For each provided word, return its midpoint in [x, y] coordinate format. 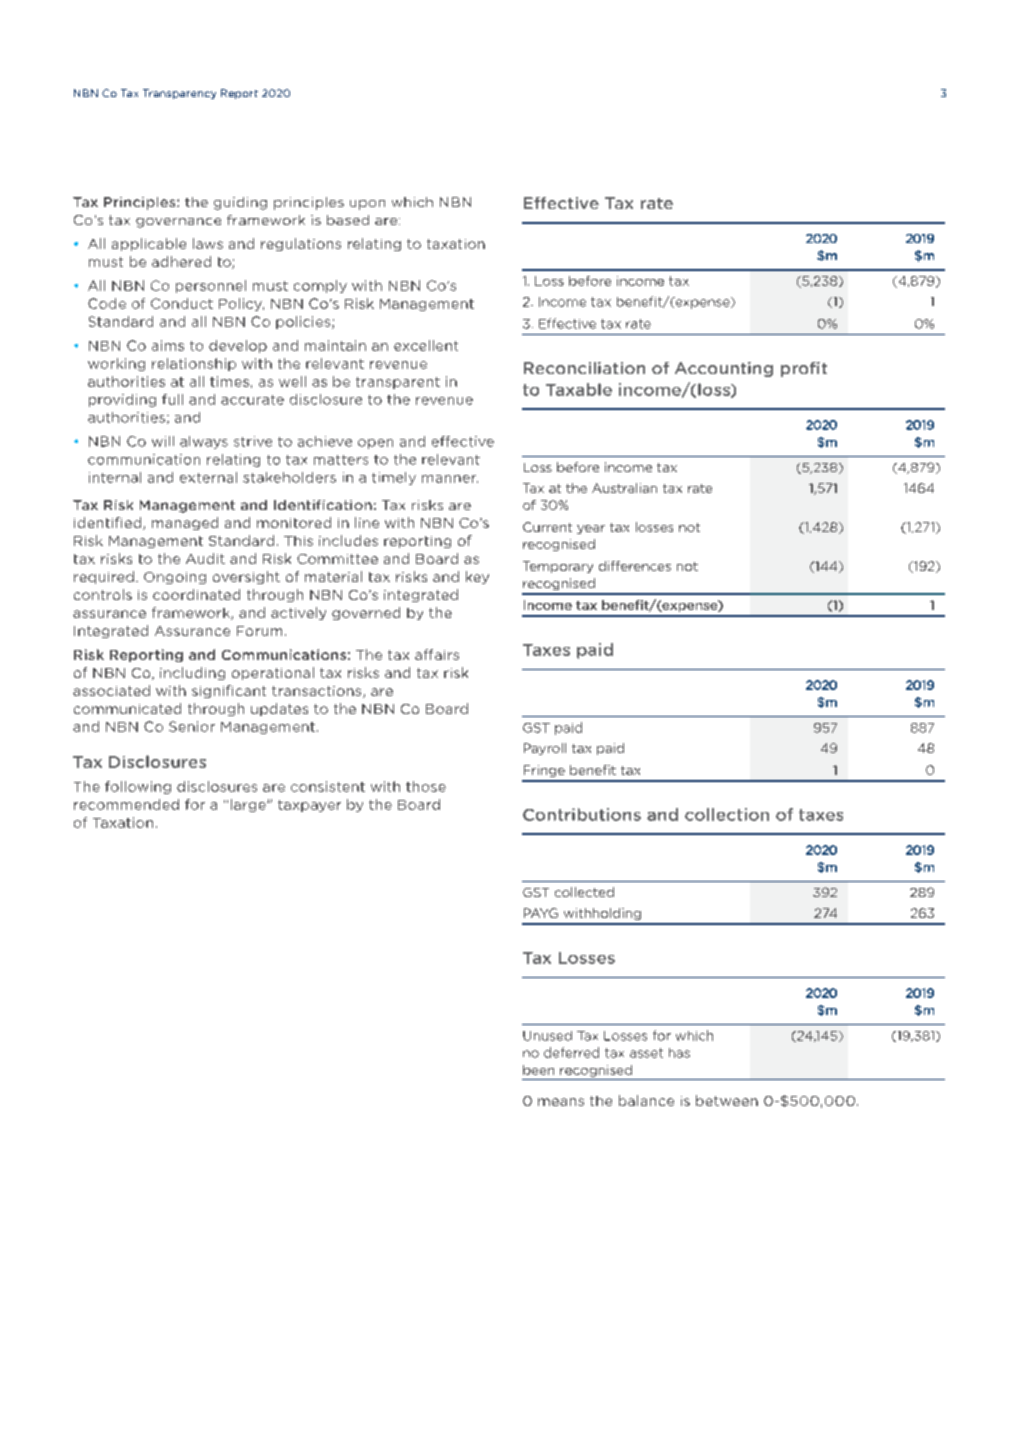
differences [635, 566]
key [477, 577]
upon [367, 205]
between [727, 1100]
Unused [547, 1036]
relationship [194, 364]
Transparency [179, 94]
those [426, 786]
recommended [126, 804]
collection [727, 814]
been [538, 1070]
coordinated [196, 594]
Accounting [724, 369]
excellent [426, 345]
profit [804, 369]
